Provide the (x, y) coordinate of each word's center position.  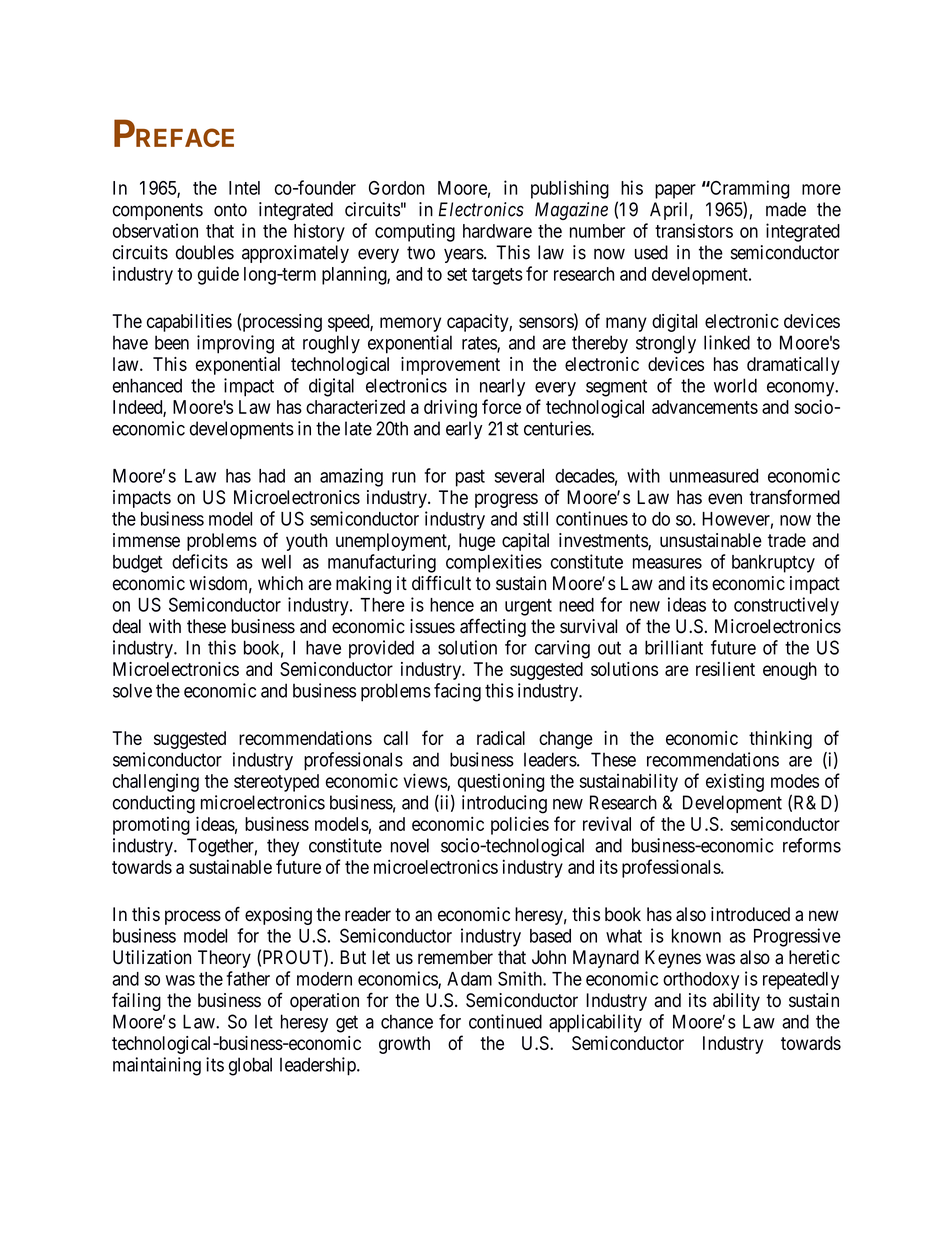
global (250, 1066)
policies (520, 825)
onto (230, 210)
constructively (786, 606)
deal (127, 626)
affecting (493, 627)
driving (450, 408)
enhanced (147, 385)
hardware (497, 231)
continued (505, 1021)
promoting (151, 826)
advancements (705, 407)
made (786, 209)
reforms (812, 845)
